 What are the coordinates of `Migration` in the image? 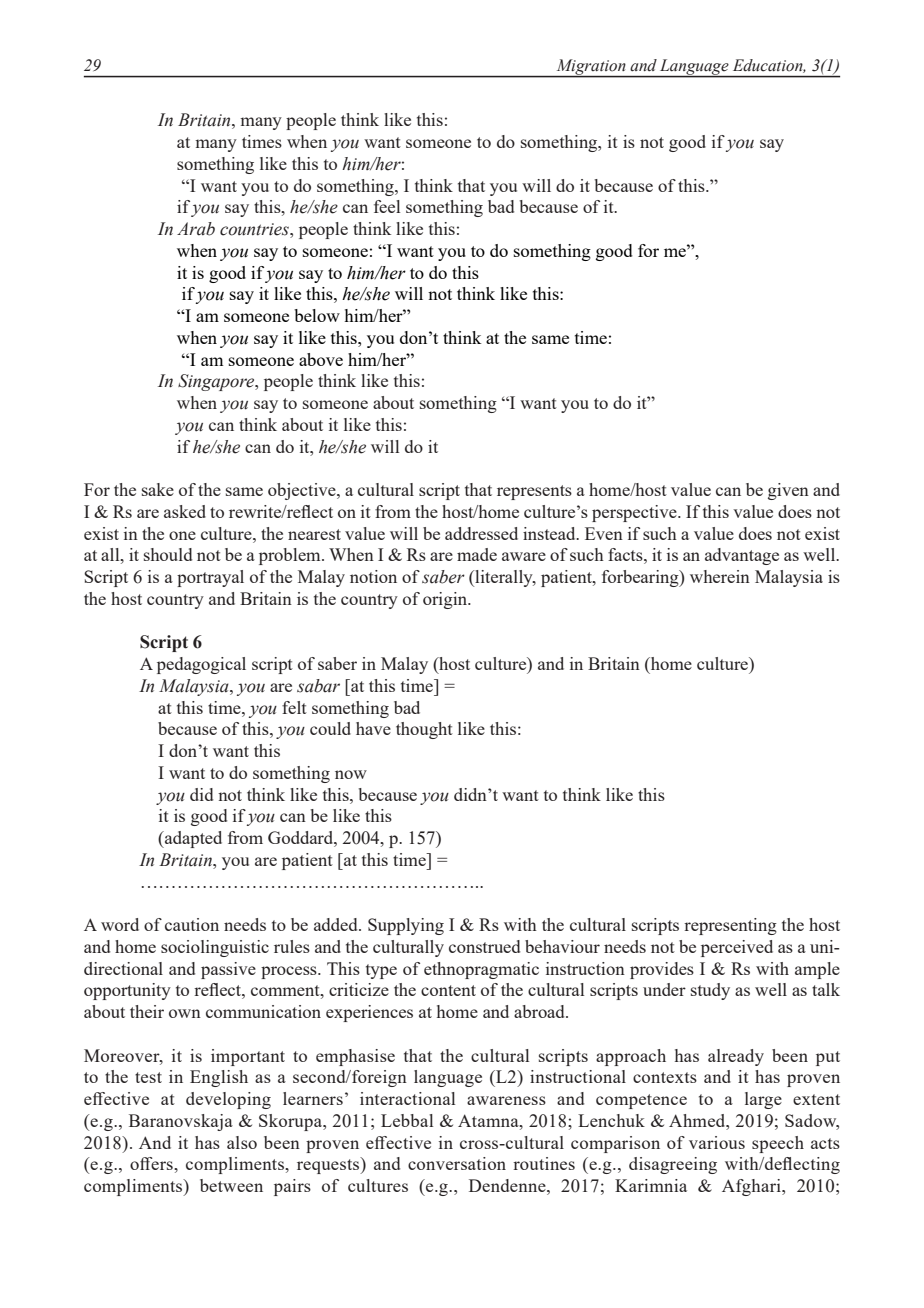 It's located at (591, 68).
